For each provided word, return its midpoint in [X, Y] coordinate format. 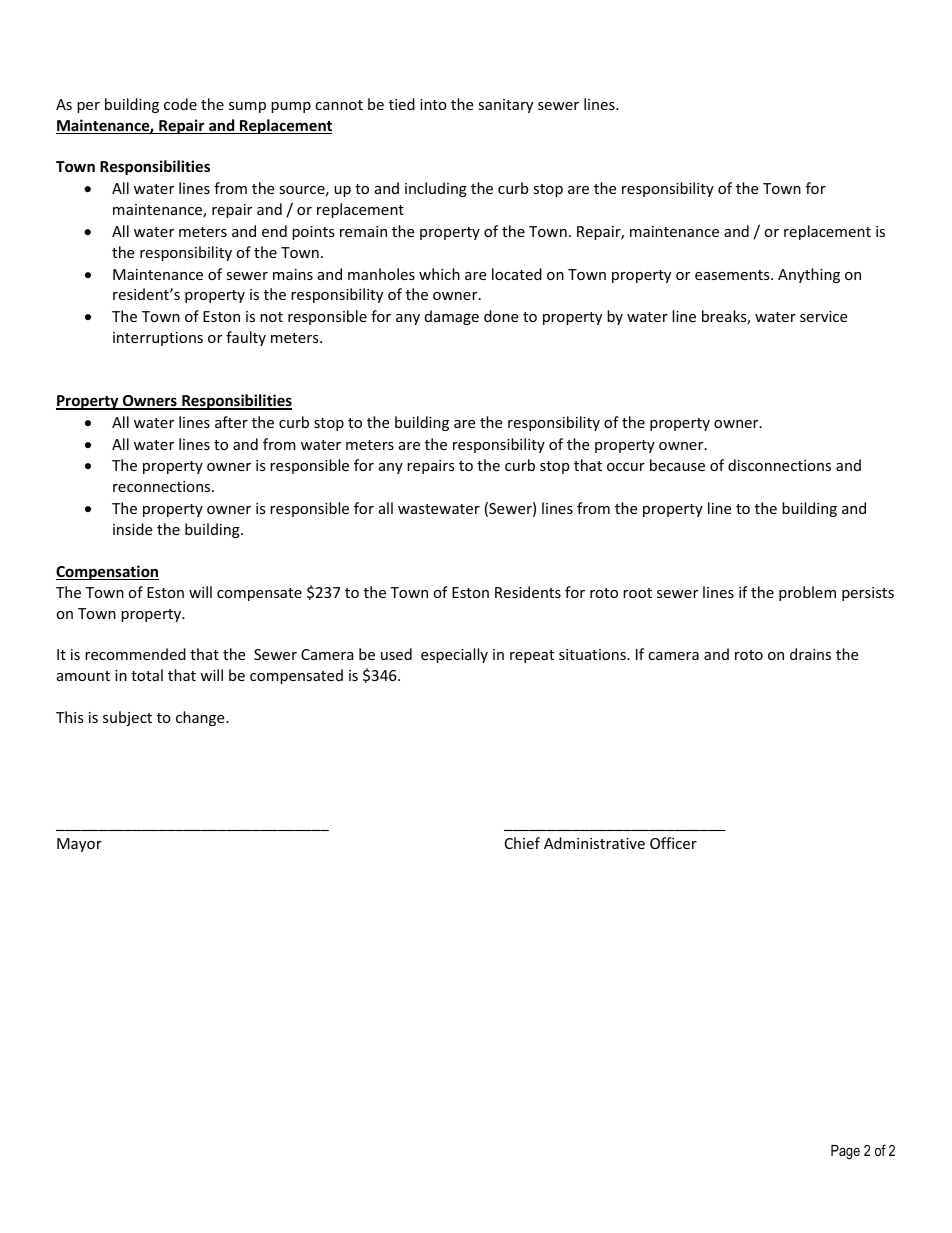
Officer [673, 843]
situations [593, 654]
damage [452, 317]
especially [454, 655]
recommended [135, 654]
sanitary [505, 106]
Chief [522, 843]
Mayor [79, 845]
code [180, 104]
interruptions [158, 339]
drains [810, 654]
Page [845, 1152]
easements [733, 275]
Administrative [594, 843]
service [823, 316]
